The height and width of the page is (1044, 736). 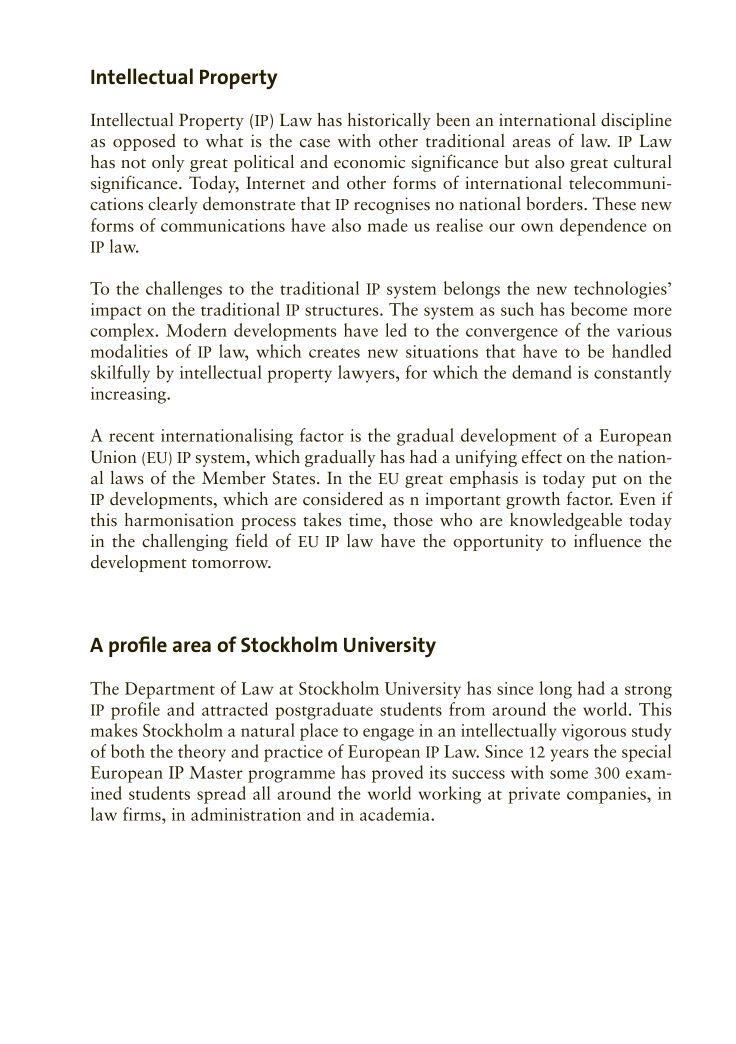 I want to click on discipline, so click(x=636, y=121).
